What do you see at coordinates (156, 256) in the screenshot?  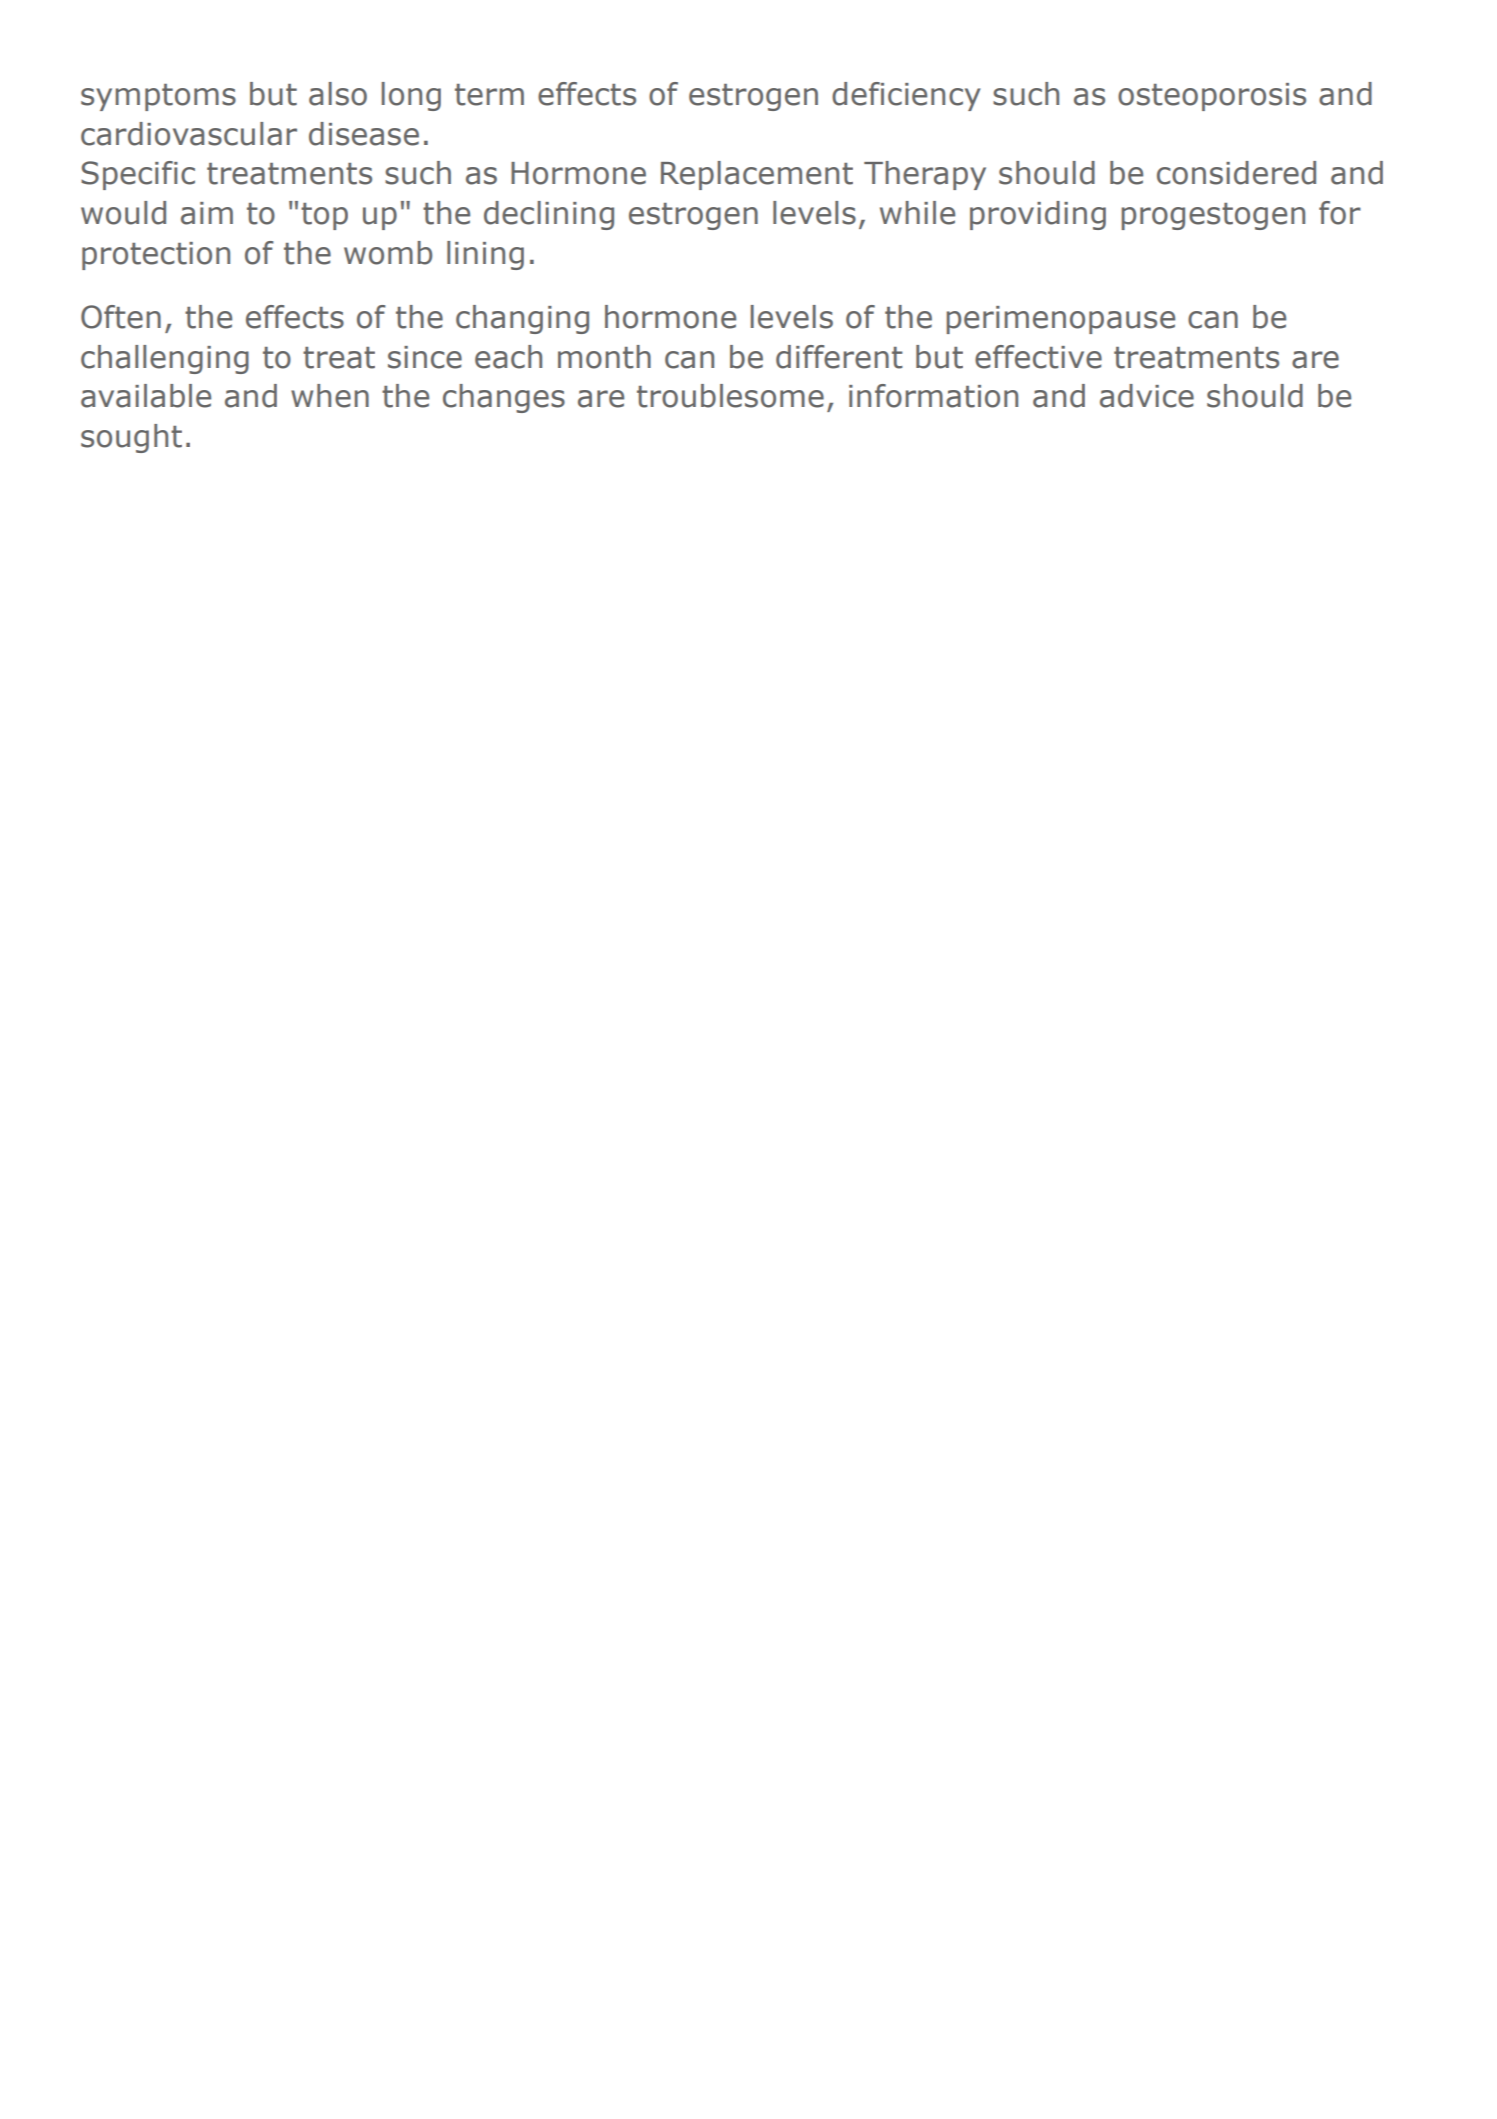 I see `protection` at bounding box center [156, 256].
